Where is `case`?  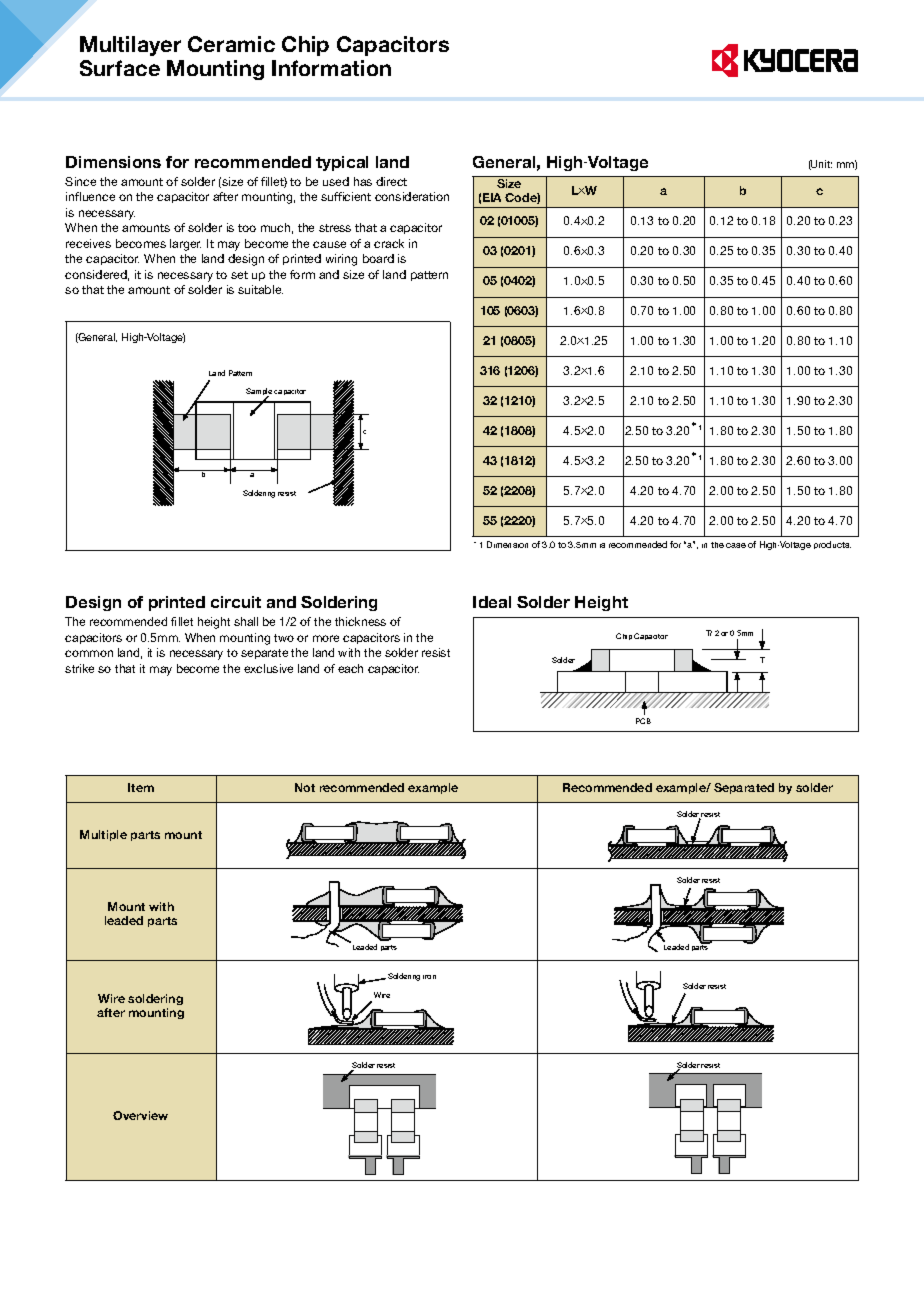
case is located at coordinates (736, 545).
